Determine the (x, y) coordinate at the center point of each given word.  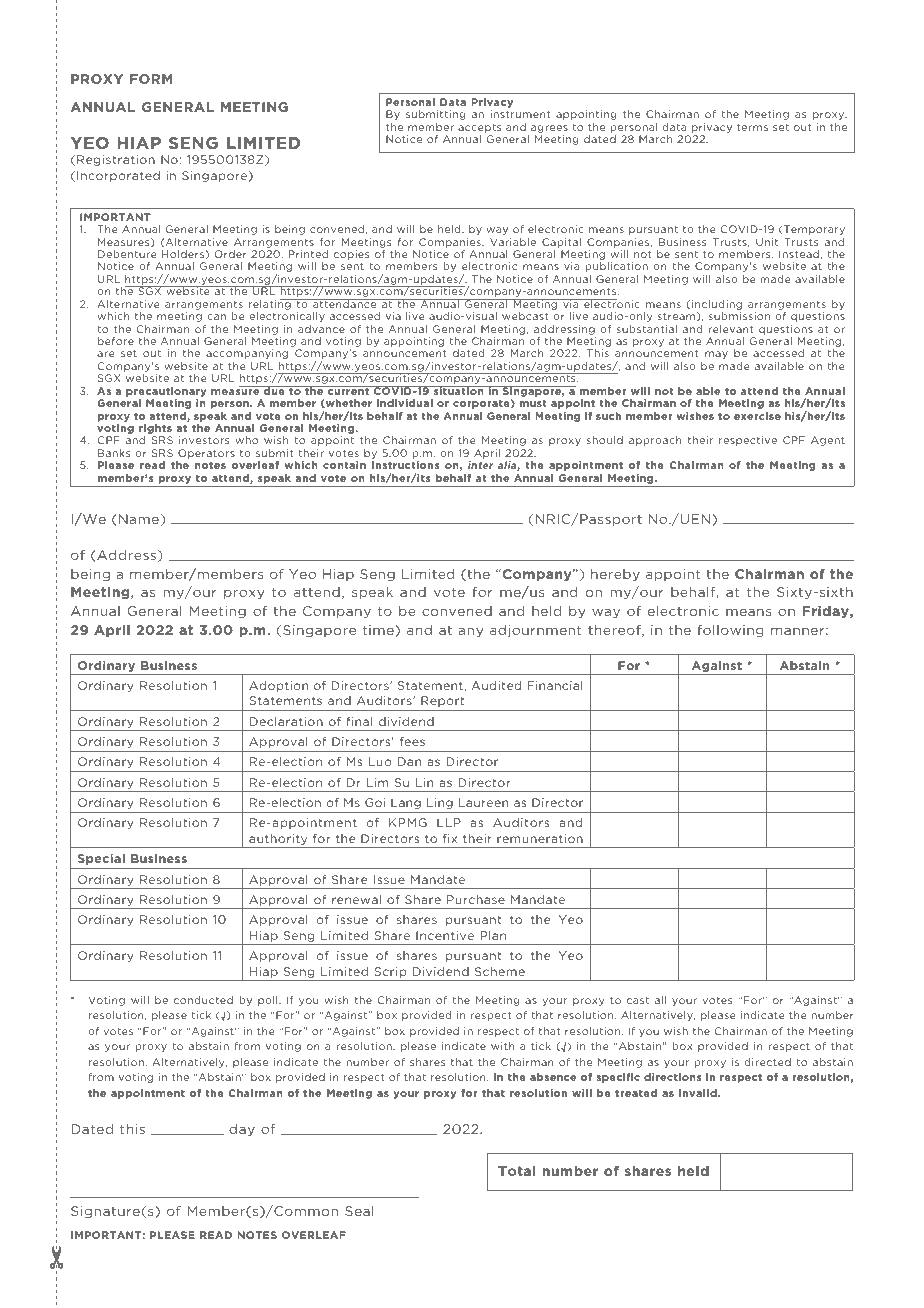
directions (672, 1077)
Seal (359, 1211)
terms (752, 127)
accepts (479, 128)
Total (516, 1171)
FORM (151, 79)
